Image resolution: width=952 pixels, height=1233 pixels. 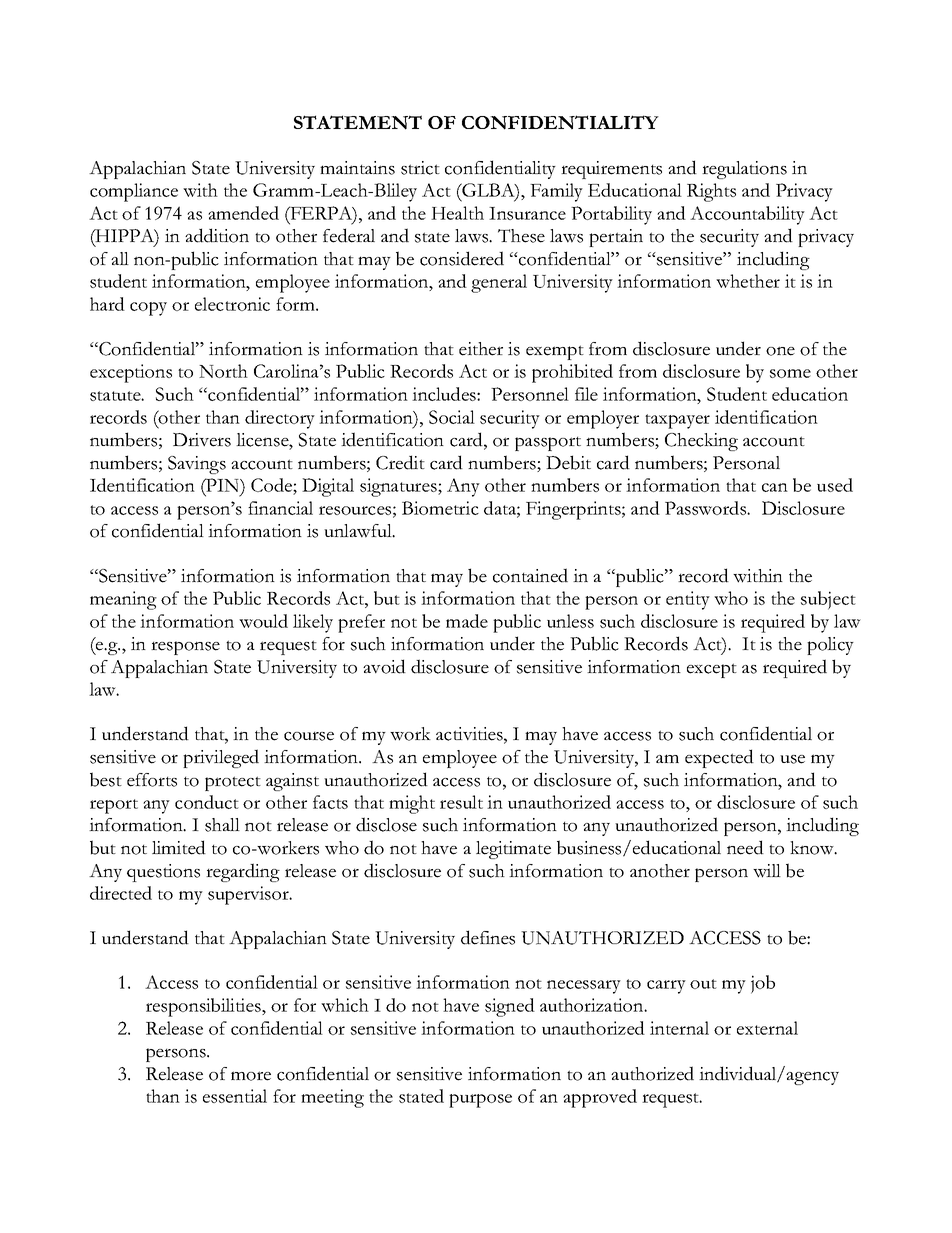 What do you see at coordinates (235, 1096) in the image?
I see `essential` at bounding box center [235, 1096].
